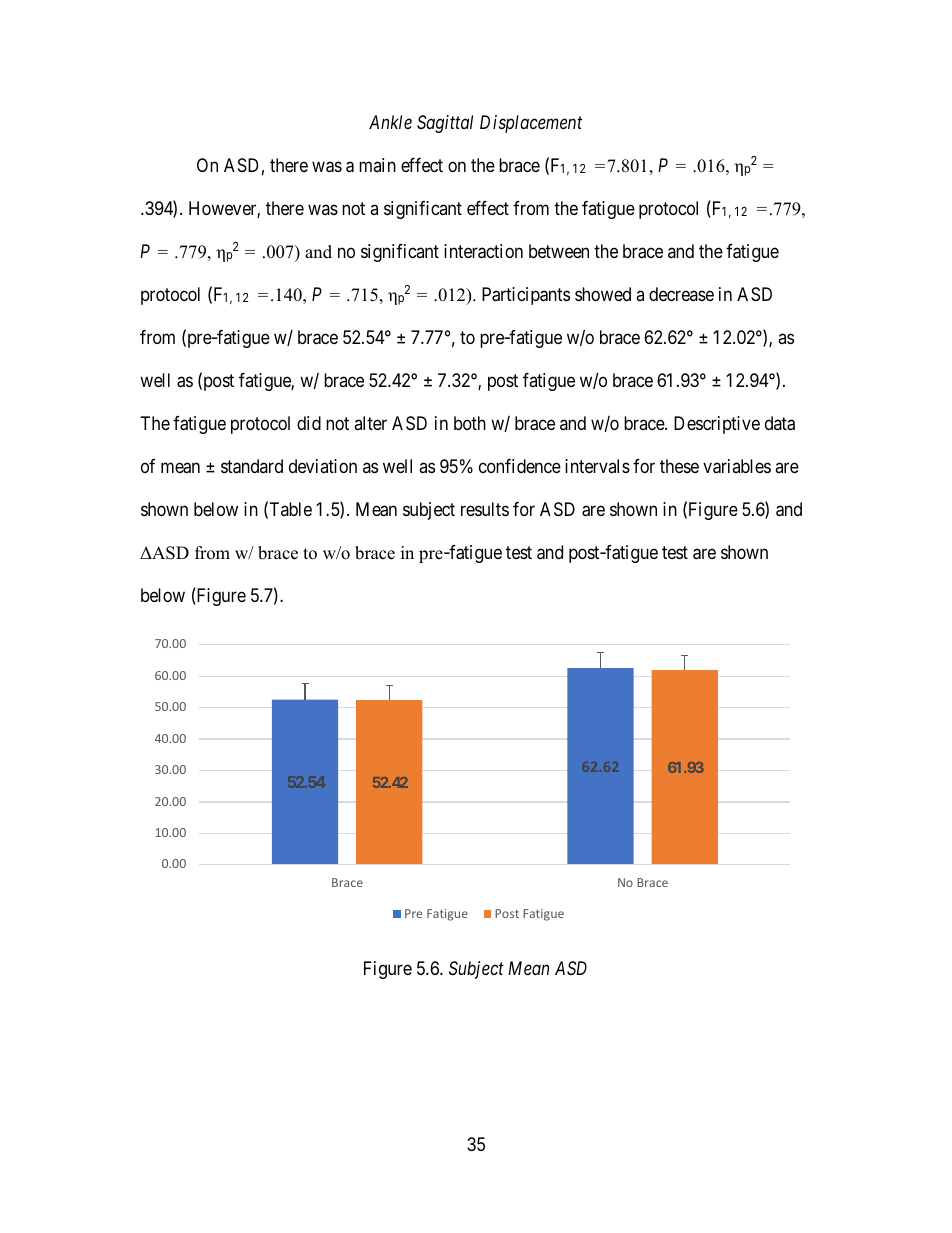  I want to click on Ankle, so click(390, 122).
